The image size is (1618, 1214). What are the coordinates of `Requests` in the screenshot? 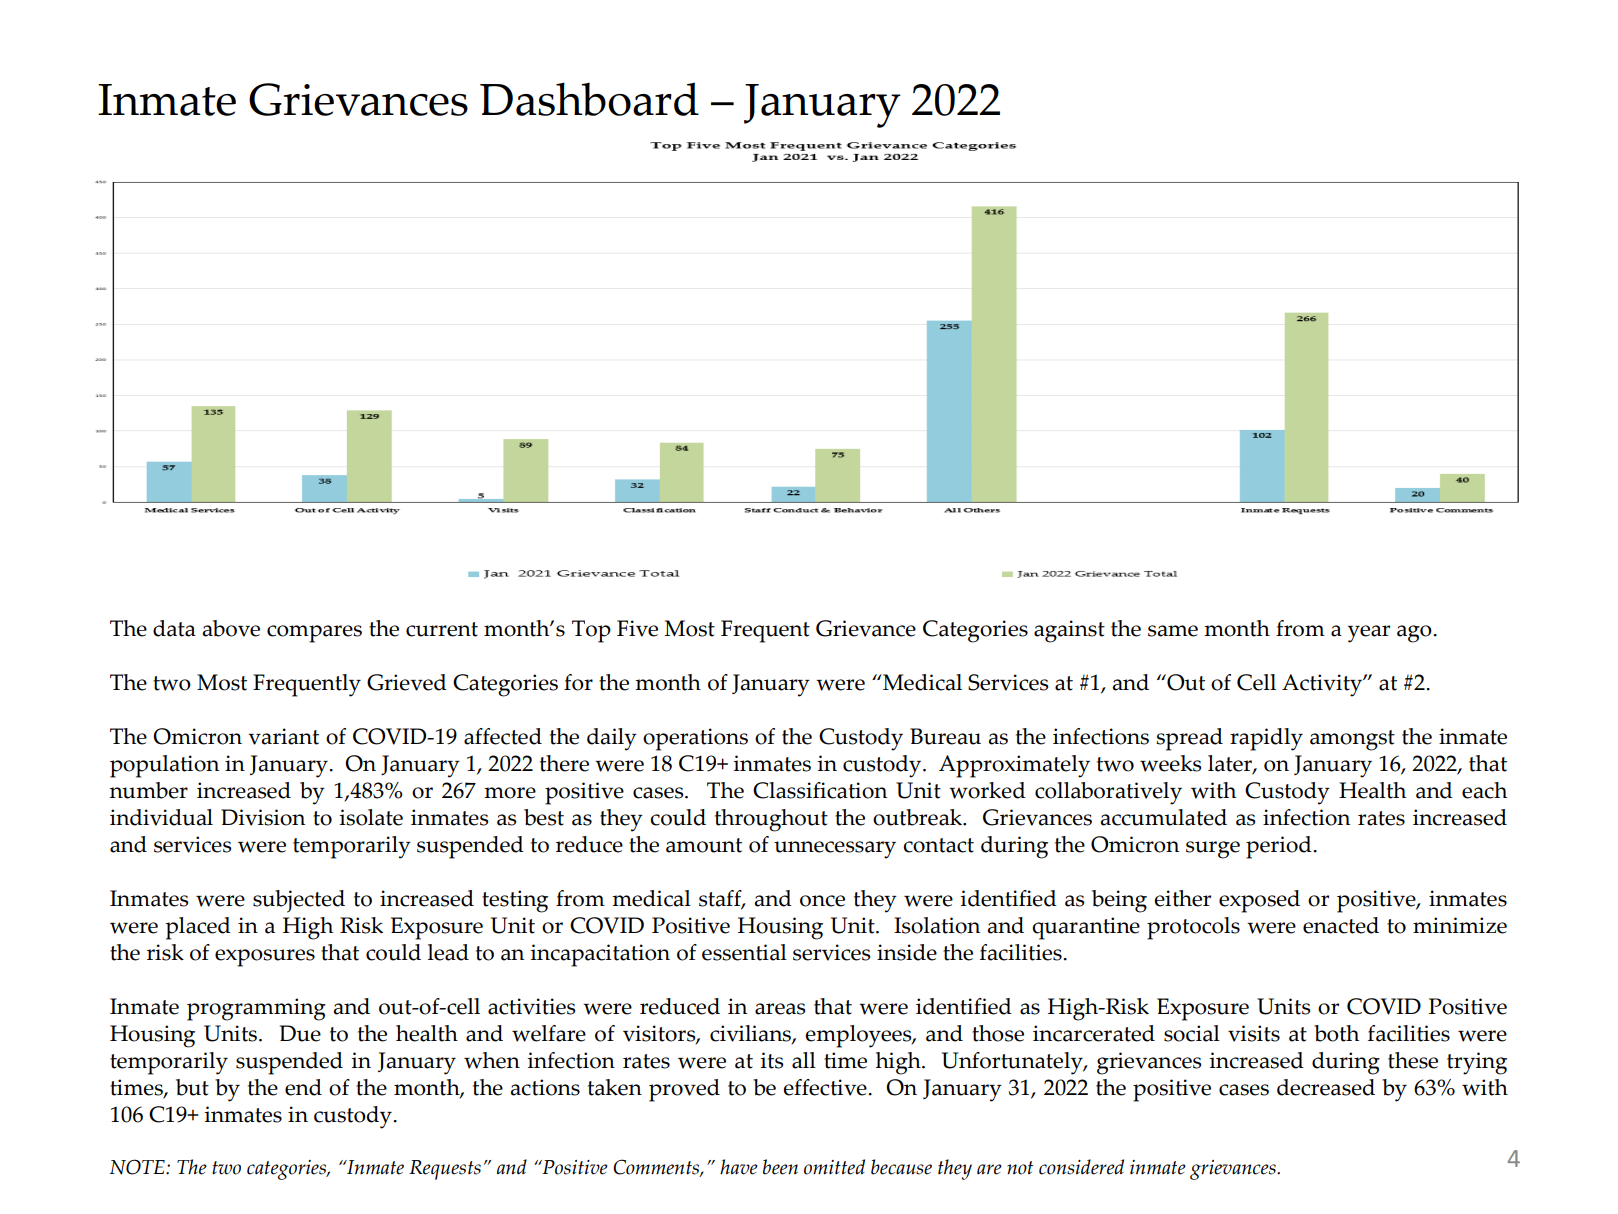 It's located at (445, 1170).
